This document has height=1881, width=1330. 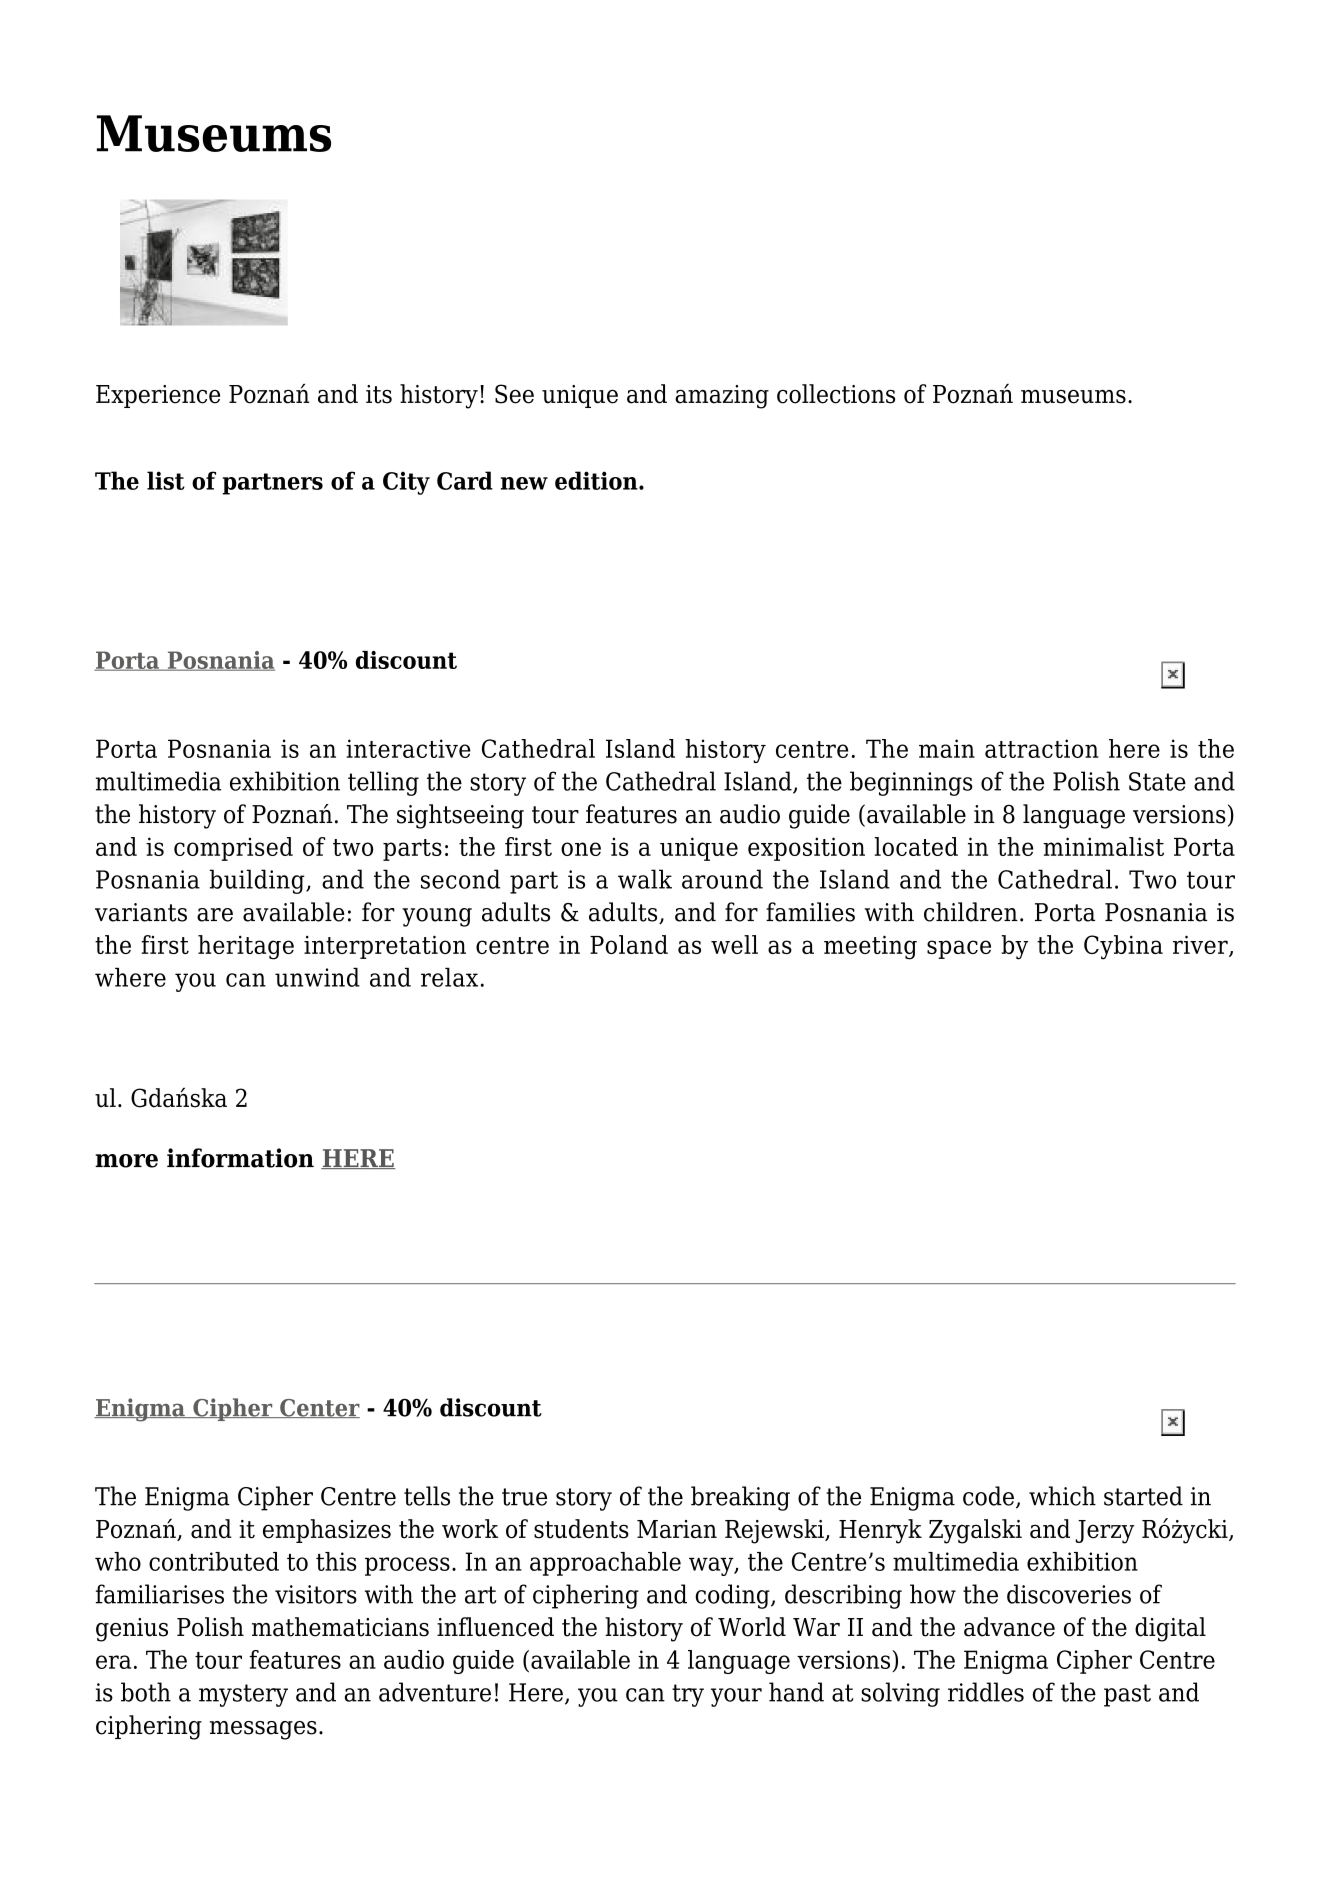 What do you see at coordinates (243, 1695) in the document?
I see `mystery` at bounding box center [243, 1695].
